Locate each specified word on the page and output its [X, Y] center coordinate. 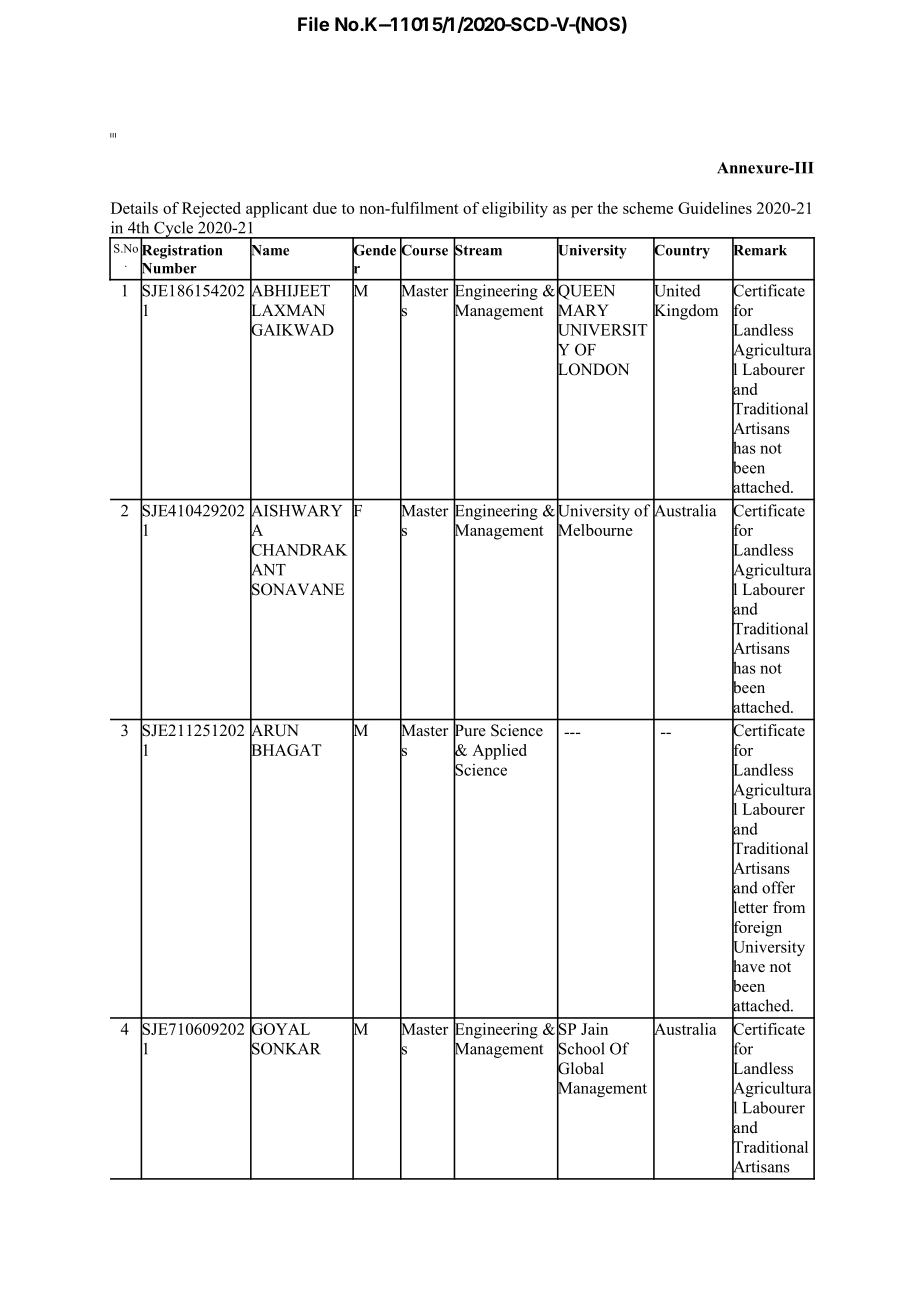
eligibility [515, 210]
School [581, 1048]
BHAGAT [286, 750]
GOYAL [280, 1029]
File [313, 24]
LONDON [593, 369]
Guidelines [715, 208]
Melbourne [595, 530]
